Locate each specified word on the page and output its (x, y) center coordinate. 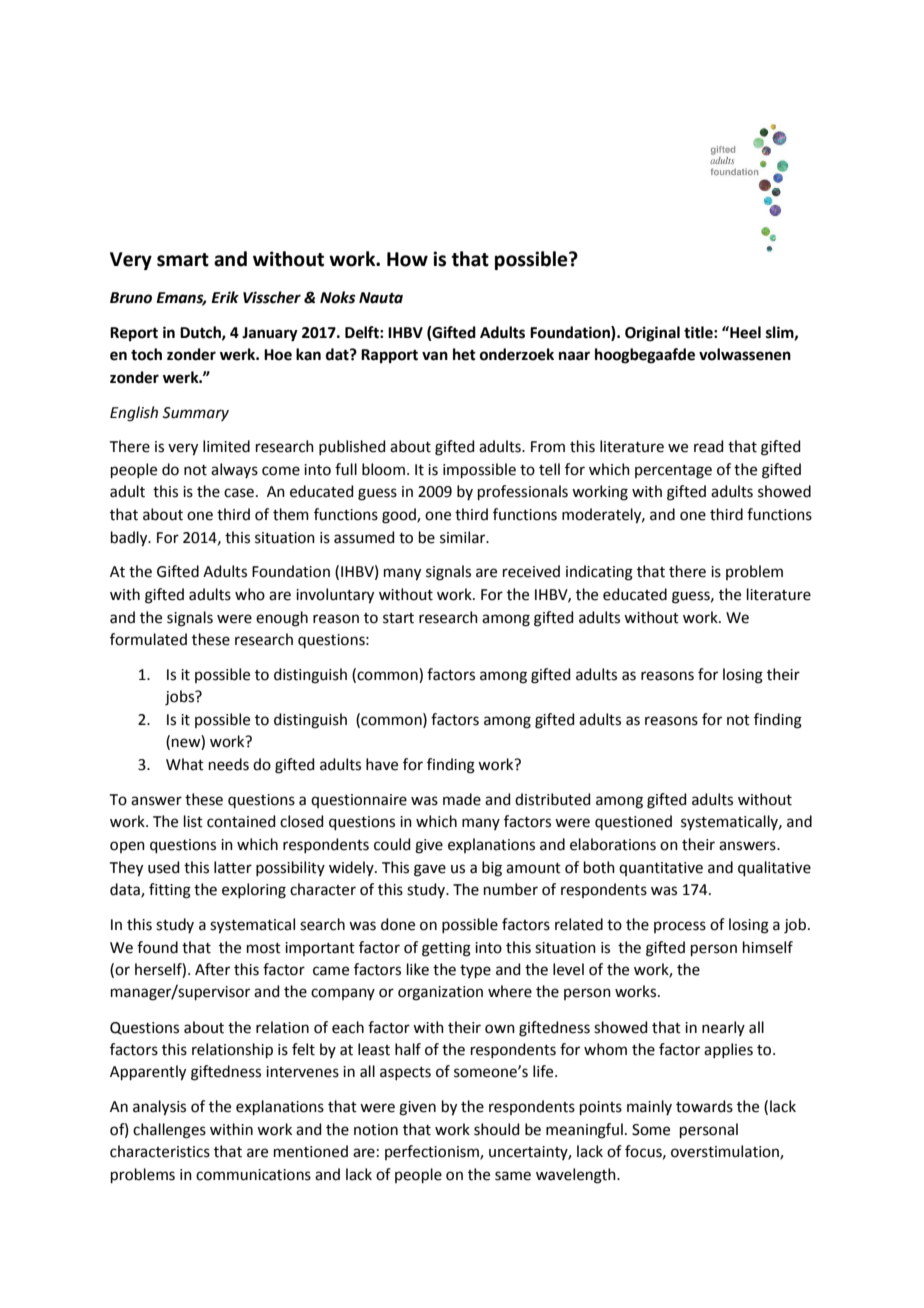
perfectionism (433, 1152)
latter (233, 867)
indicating (599, 573)
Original (652, 334)
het (464, 354)
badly (130, 539)
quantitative (661, 869)
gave (430, 870)
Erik (225, 297)
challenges (169, 1131)
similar (464, 537)
